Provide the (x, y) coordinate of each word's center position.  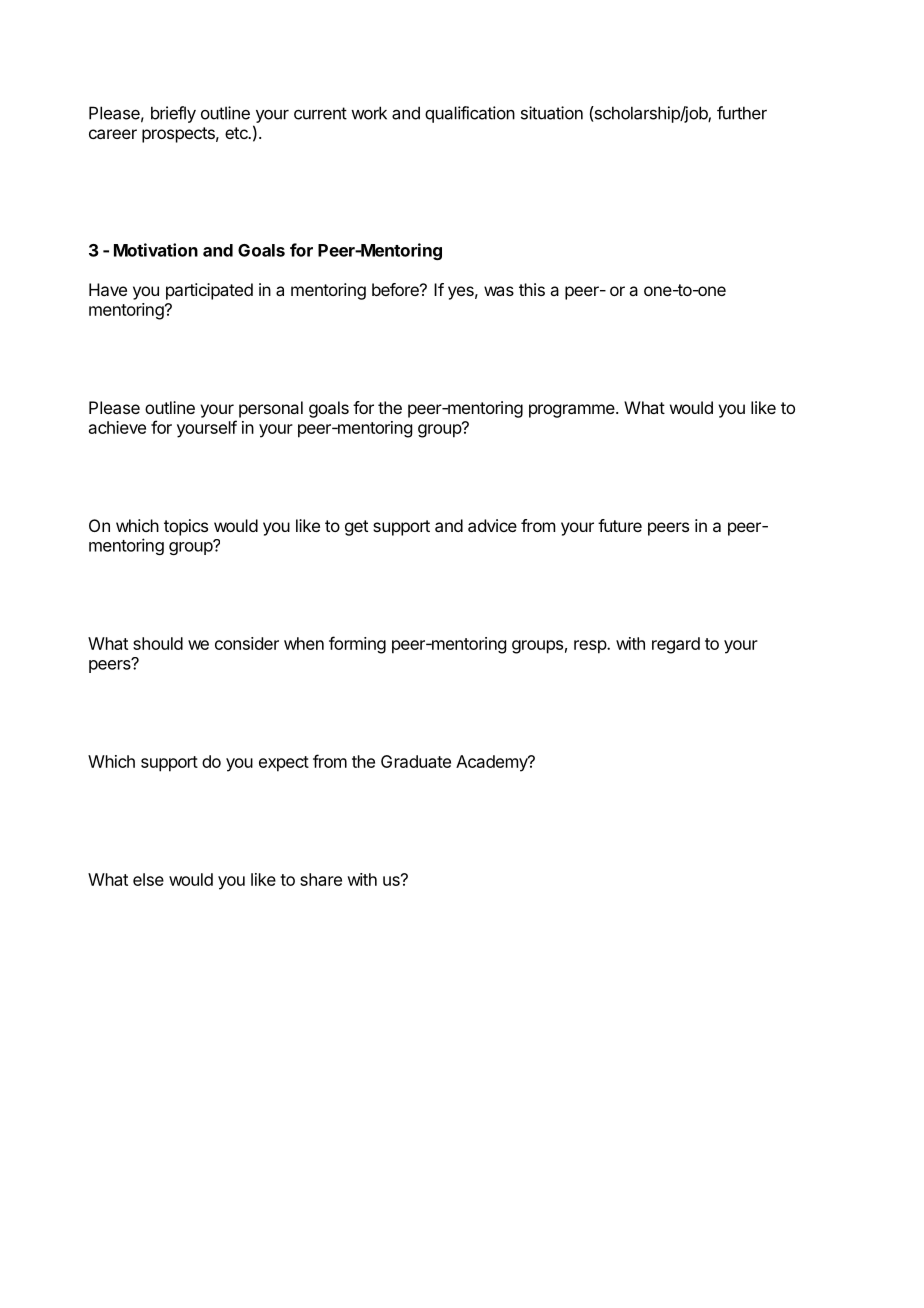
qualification (470, 114)
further (742, 113)
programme (573, 411)
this (532, 289)
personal (271, 409)
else (148, 879)
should (158, 643)
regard (676, 645)
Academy (493, 763)
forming (357, 645)
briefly (173, 114)
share (321, 879)
